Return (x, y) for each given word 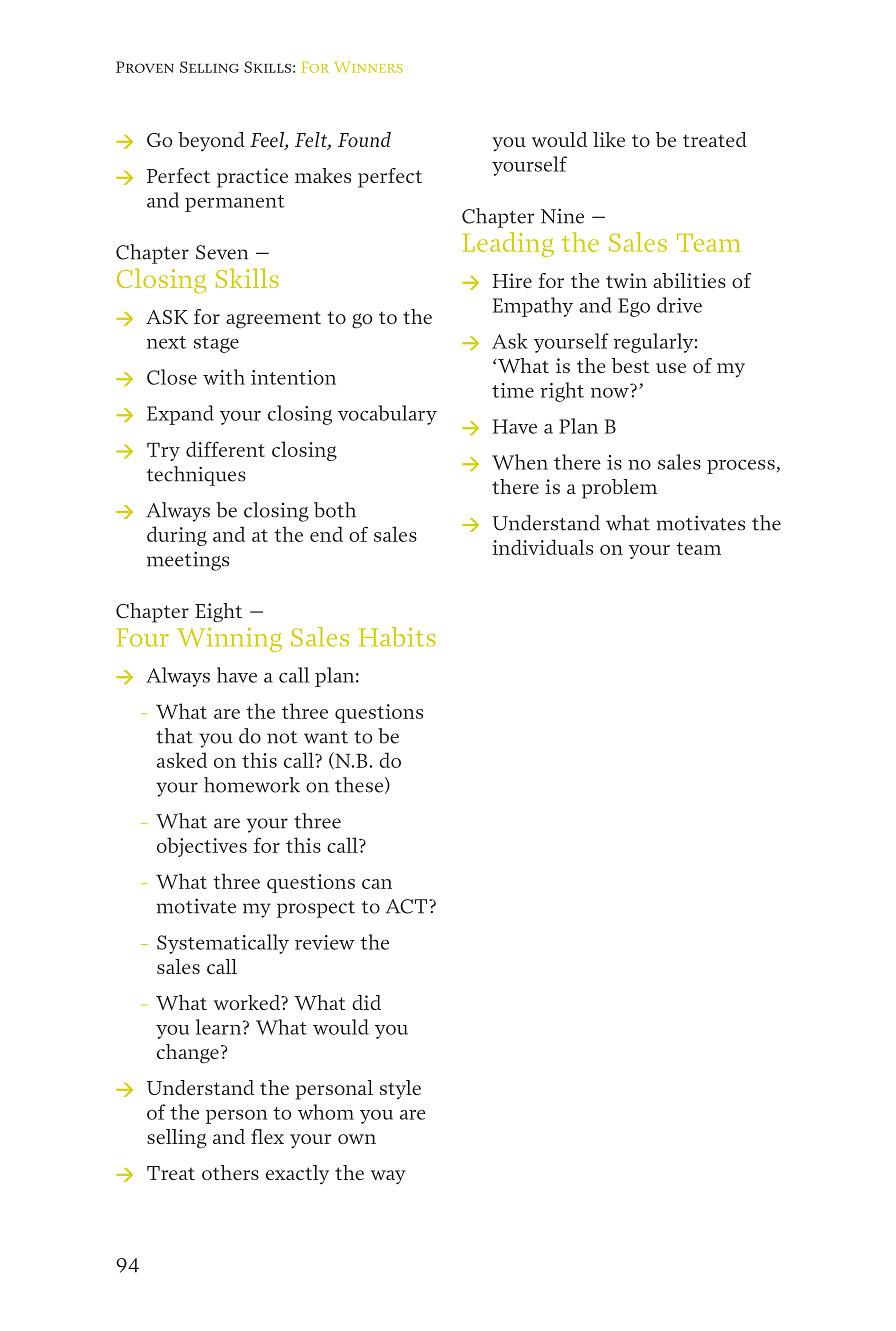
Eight (218, 613)
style (400, 1090)
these (359, 785)
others (230, 1172)
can (377, 884)
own (357, 1139)
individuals (542, 547)
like (609, 139)
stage (216, 344)
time (513, 390)
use (671, 368)
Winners (369, 67)
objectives (202, 847)
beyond (211, 141)
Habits (397, 637)
